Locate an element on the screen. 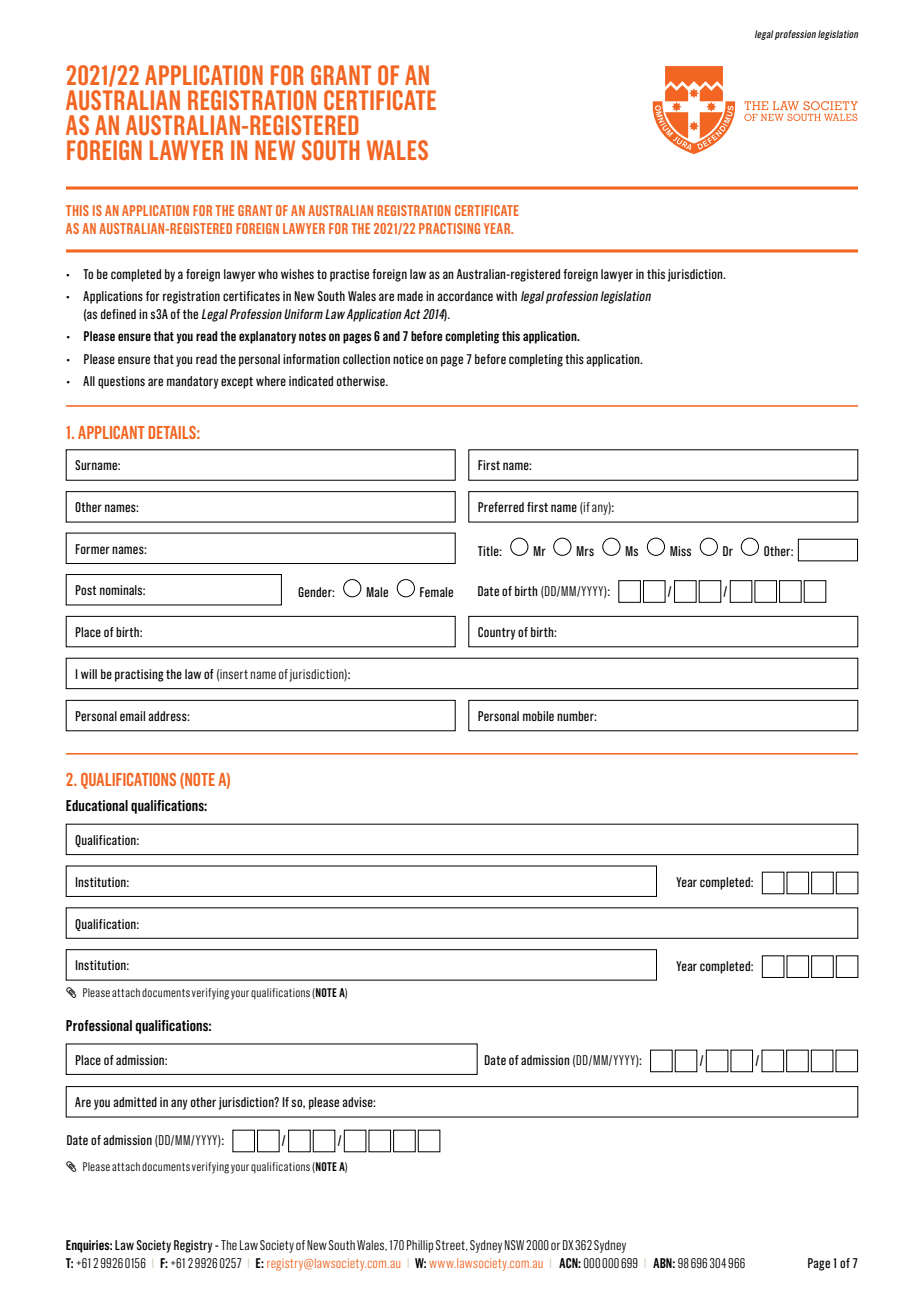  with is located at coordinates (506, 296).
